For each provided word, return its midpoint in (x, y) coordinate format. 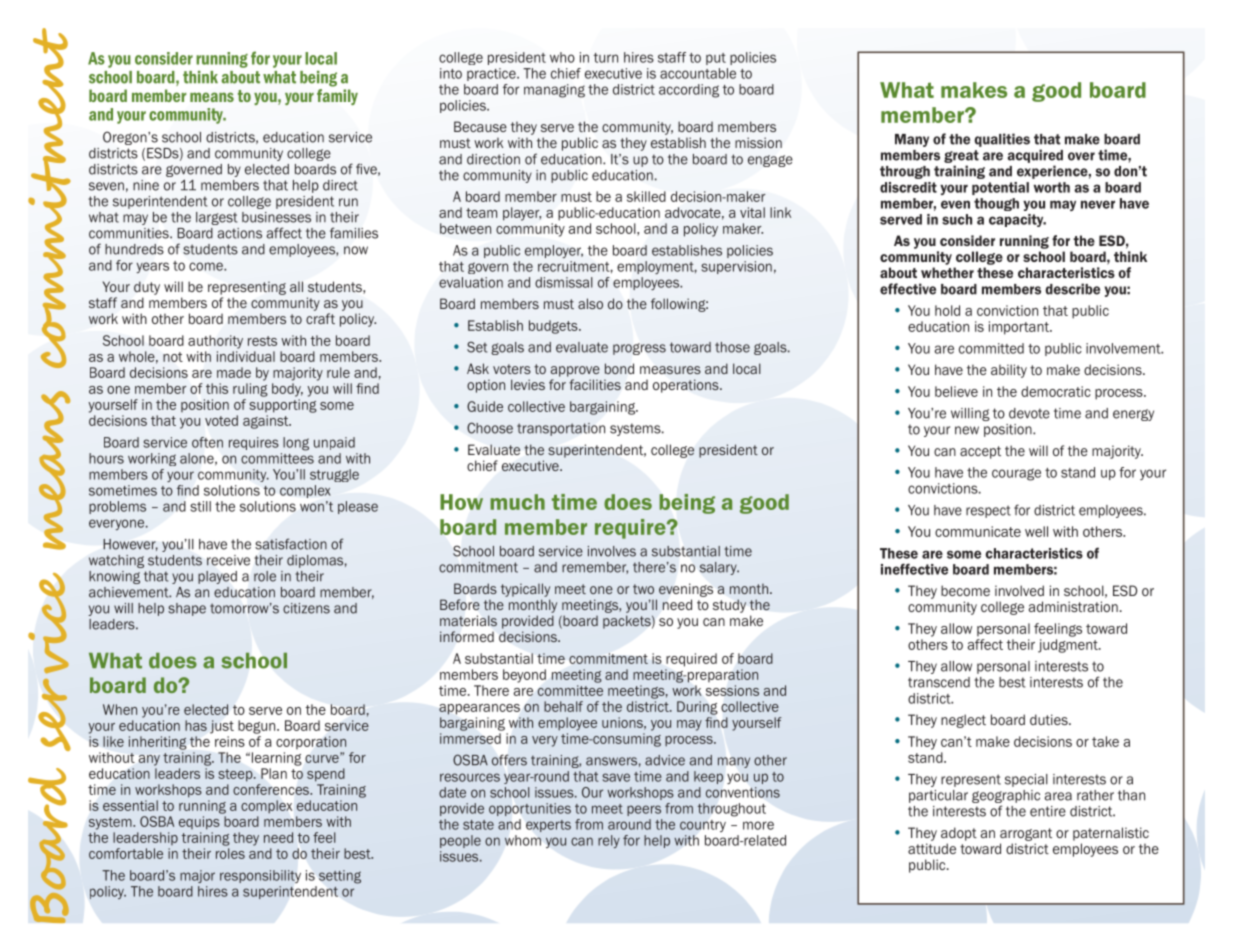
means (212, 97)
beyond (524, 676)
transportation (561, 429)
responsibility (260, 876)
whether (947, 272)
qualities (1002, 140)
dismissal (564, 282)
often (207, 442)
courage (1016, 474)
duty (147, 288)
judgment (1069, 646)
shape (187, 609)
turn (606, 58)
